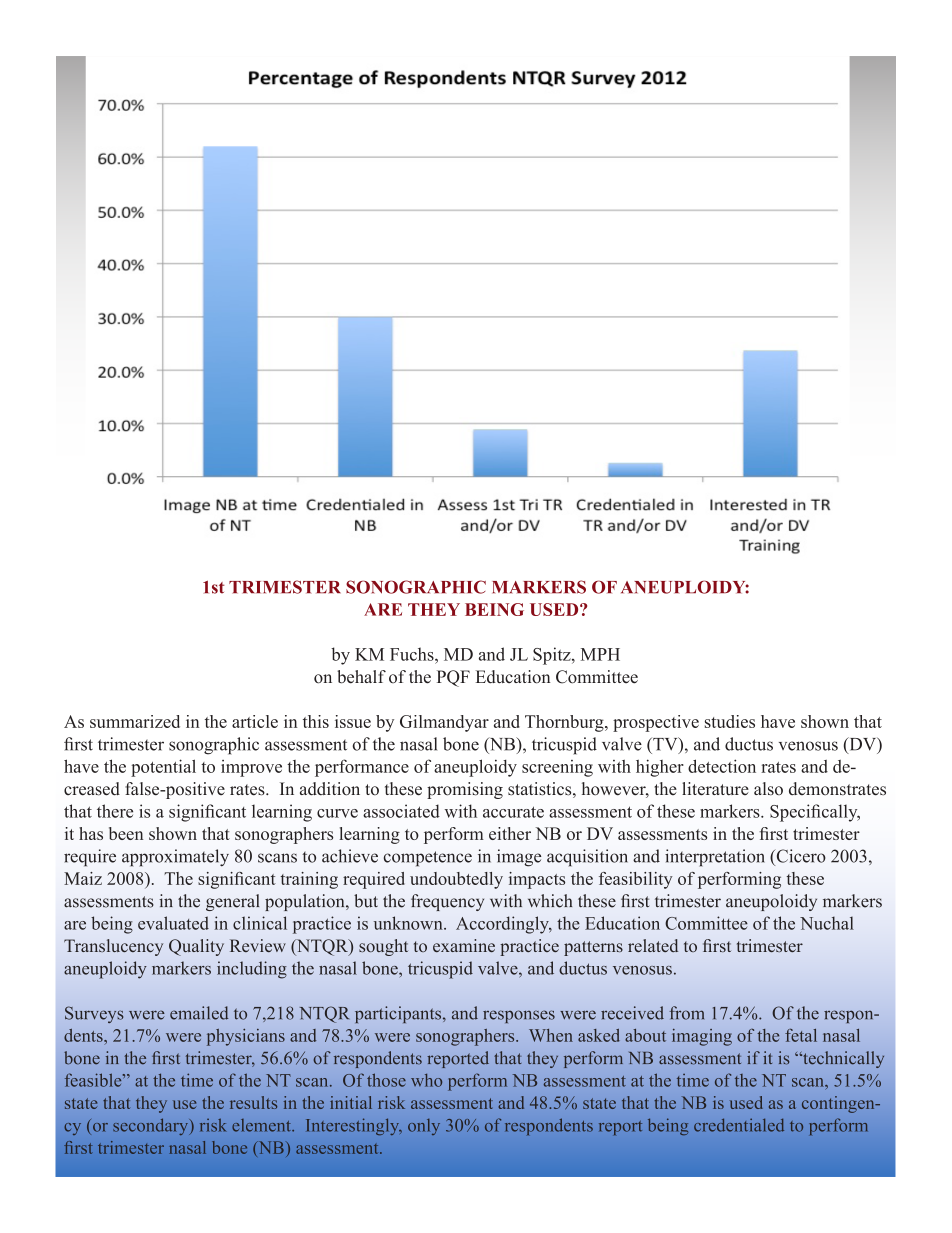 This screenshot has width=952, height=1233. I want to click on secondary, so click(152, 1126).
